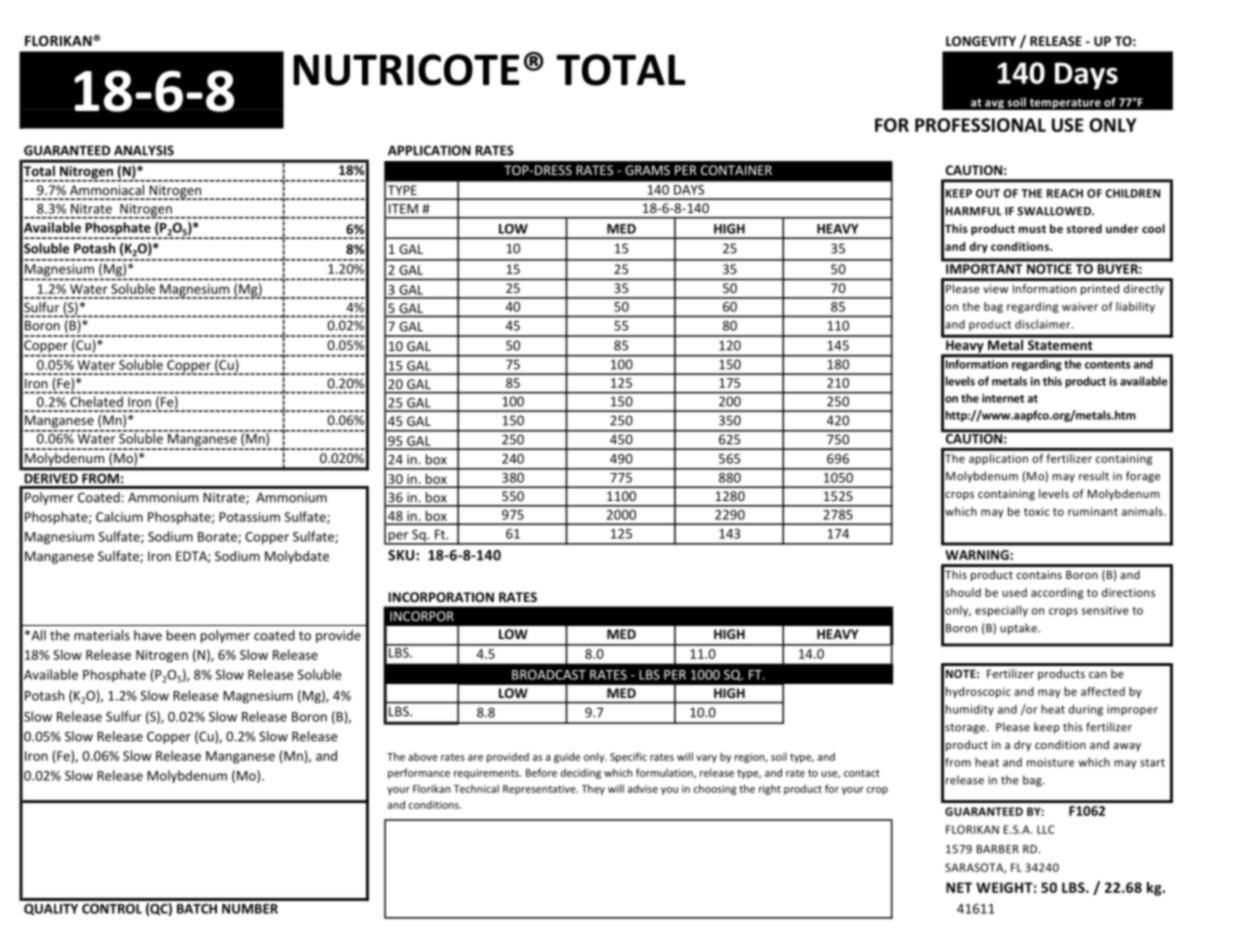 The height and width of the page is (952, 1233). Describe the element at coordinates (144, 150) in the page. I see `ANALYSIS` at that location.
